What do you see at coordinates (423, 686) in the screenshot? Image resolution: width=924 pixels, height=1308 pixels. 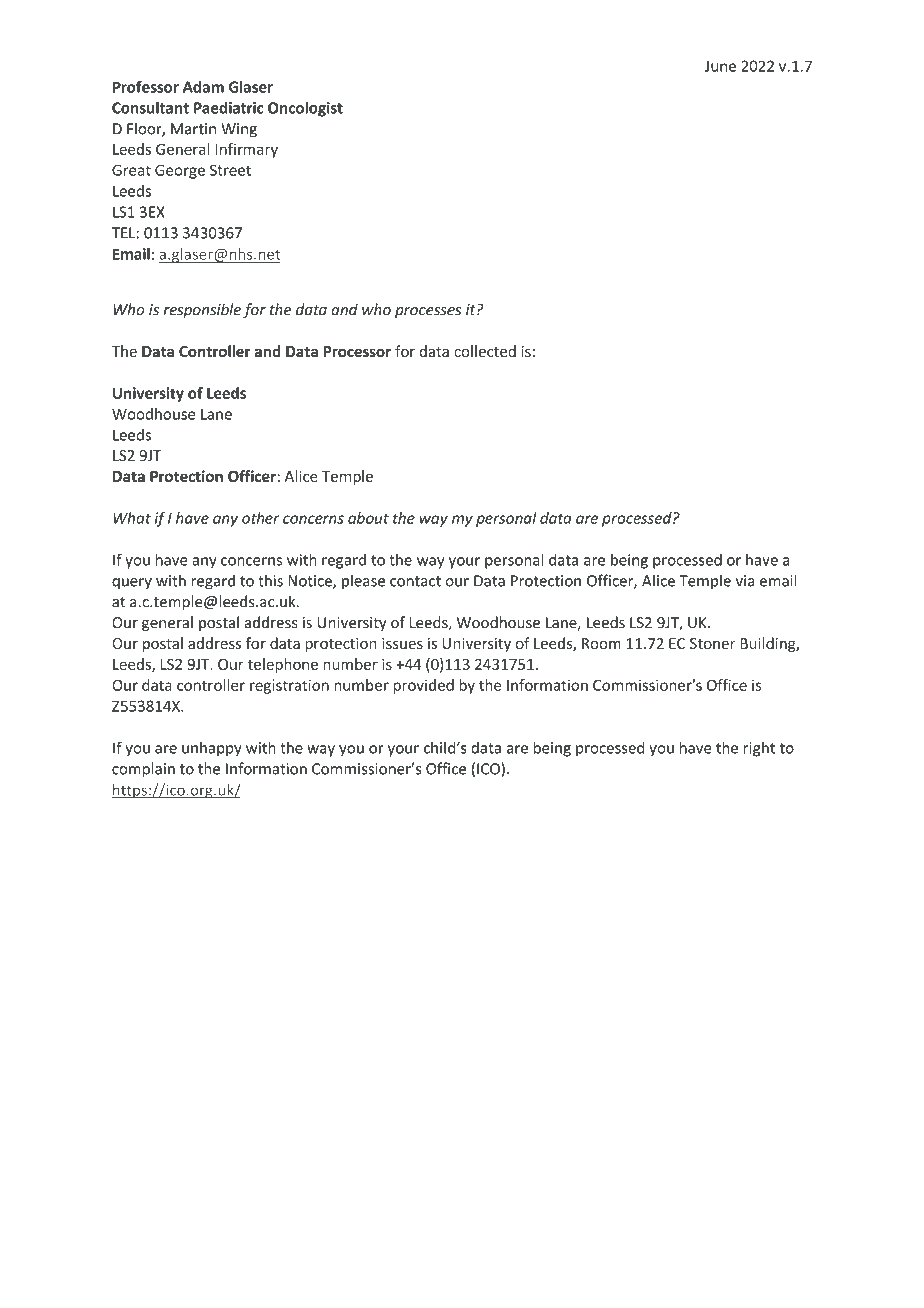 I see `provided` at bounding box center [423, 686].
